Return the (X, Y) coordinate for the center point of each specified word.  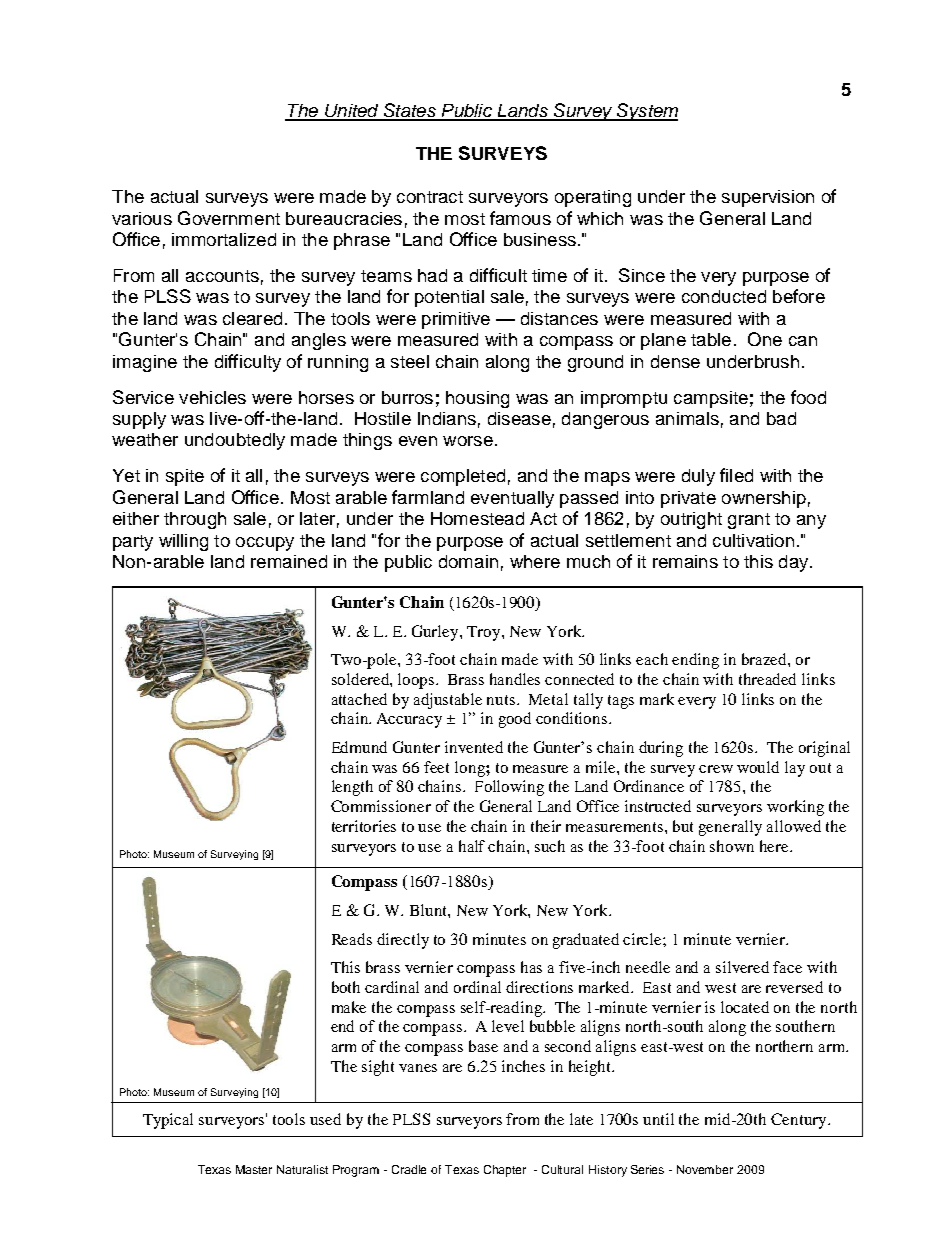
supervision (768, 198)
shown (732, 846)
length (352, 788)
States (409, 111)
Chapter (505, 1171)
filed (736, 475)
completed (463, 477)
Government (229, 218)
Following (509, 788)
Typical (168, 1121)
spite (185, 477)
